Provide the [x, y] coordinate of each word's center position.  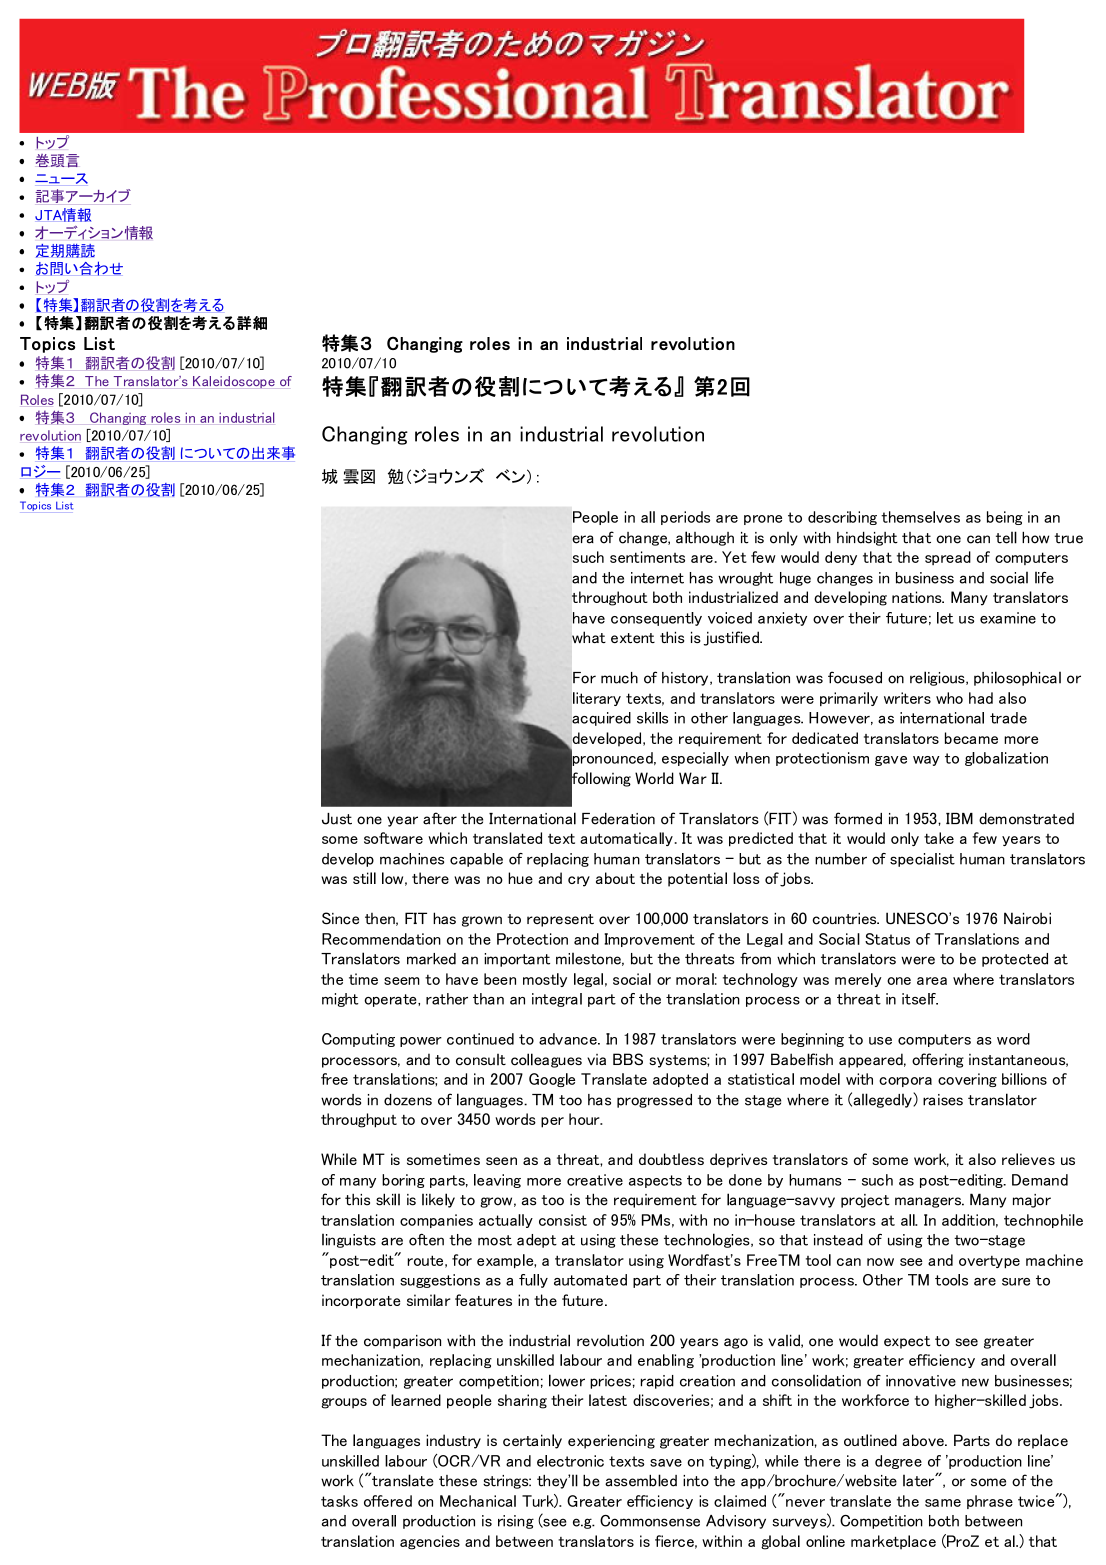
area [932, 981]
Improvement [649, 940]
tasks [339, 1501]
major [1032, 1201]
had [981, 698]
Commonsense [650, 1521]
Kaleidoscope [234, 382]
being [1005, 518]
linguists [349, 1241]
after [440, 818]
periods [685, 518]
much [619, 678]
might [340, 1000]
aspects [655, 1181]
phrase [990, 1502]
